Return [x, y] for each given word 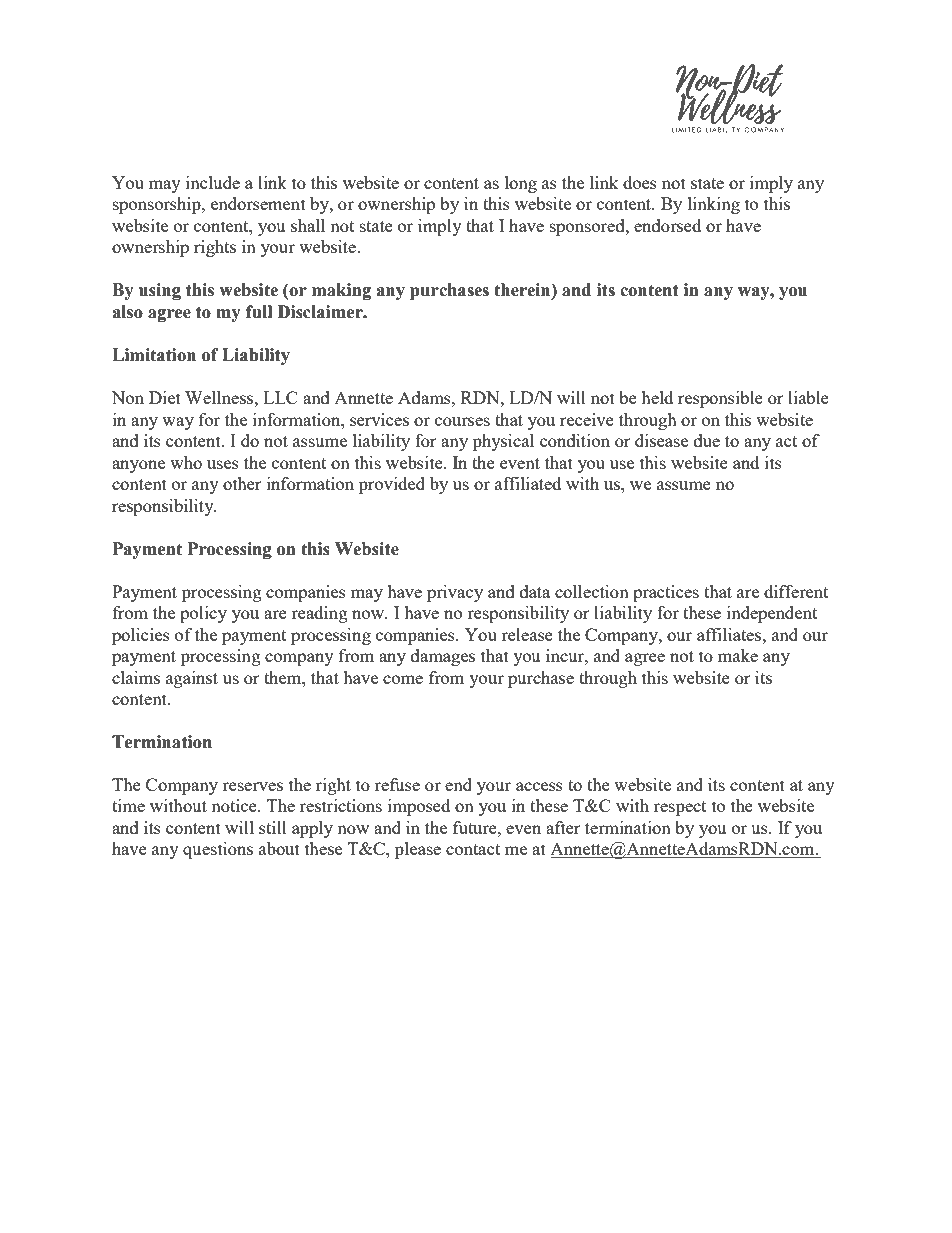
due [707, 440]
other [242, 483]
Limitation [154, 355]
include [213, 182]
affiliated [528, 483]
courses [462, 421]
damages [443, 657]
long [521, 184]
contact [473, 849]
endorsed [667, 225]
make [738, 655]
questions [218, 850]
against [192, 679]
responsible [720, 399]
